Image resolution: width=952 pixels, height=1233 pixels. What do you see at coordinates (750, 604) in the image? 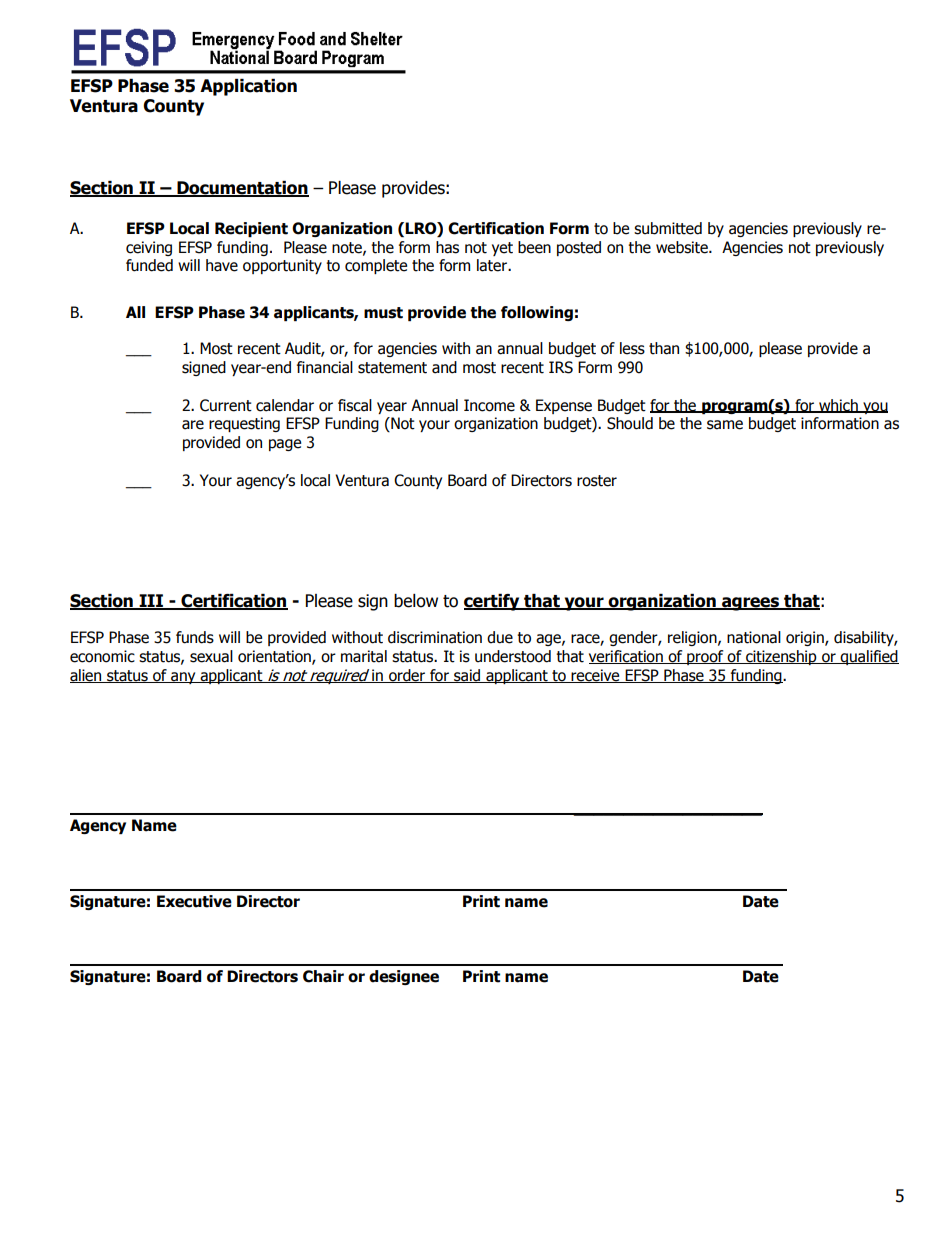
I see `agrees` at bounding box center [750, 604].
